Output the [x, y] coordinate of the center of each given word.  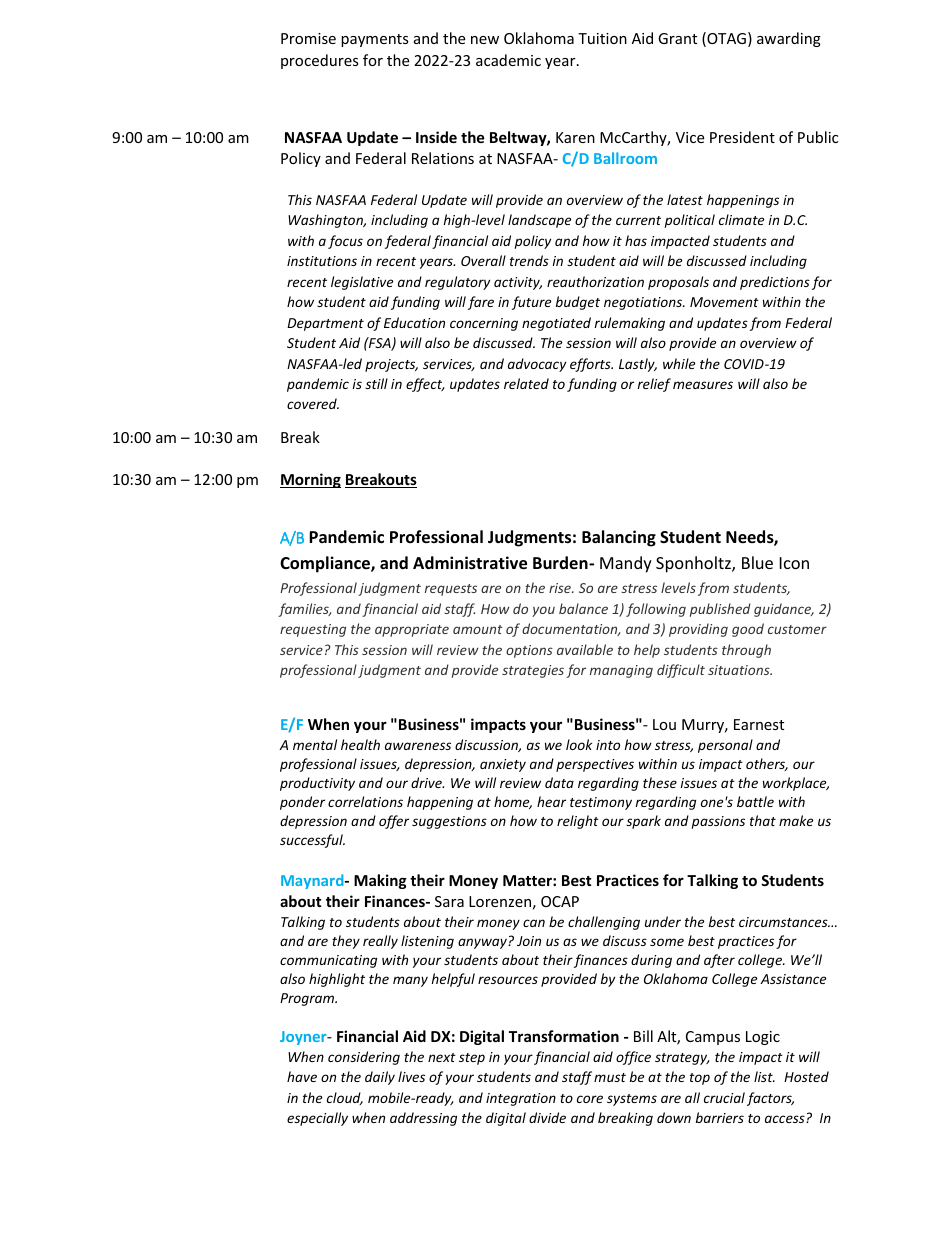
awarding [789, 39]
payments [375, 40]
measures [703, 385]
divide [547, 1117]
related [526, 383]
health [360, 744]
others [767, 764]
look [579, 744]
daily [380, 1078]
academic [508, 60]
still [376, 383]
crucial [724, 1097]
